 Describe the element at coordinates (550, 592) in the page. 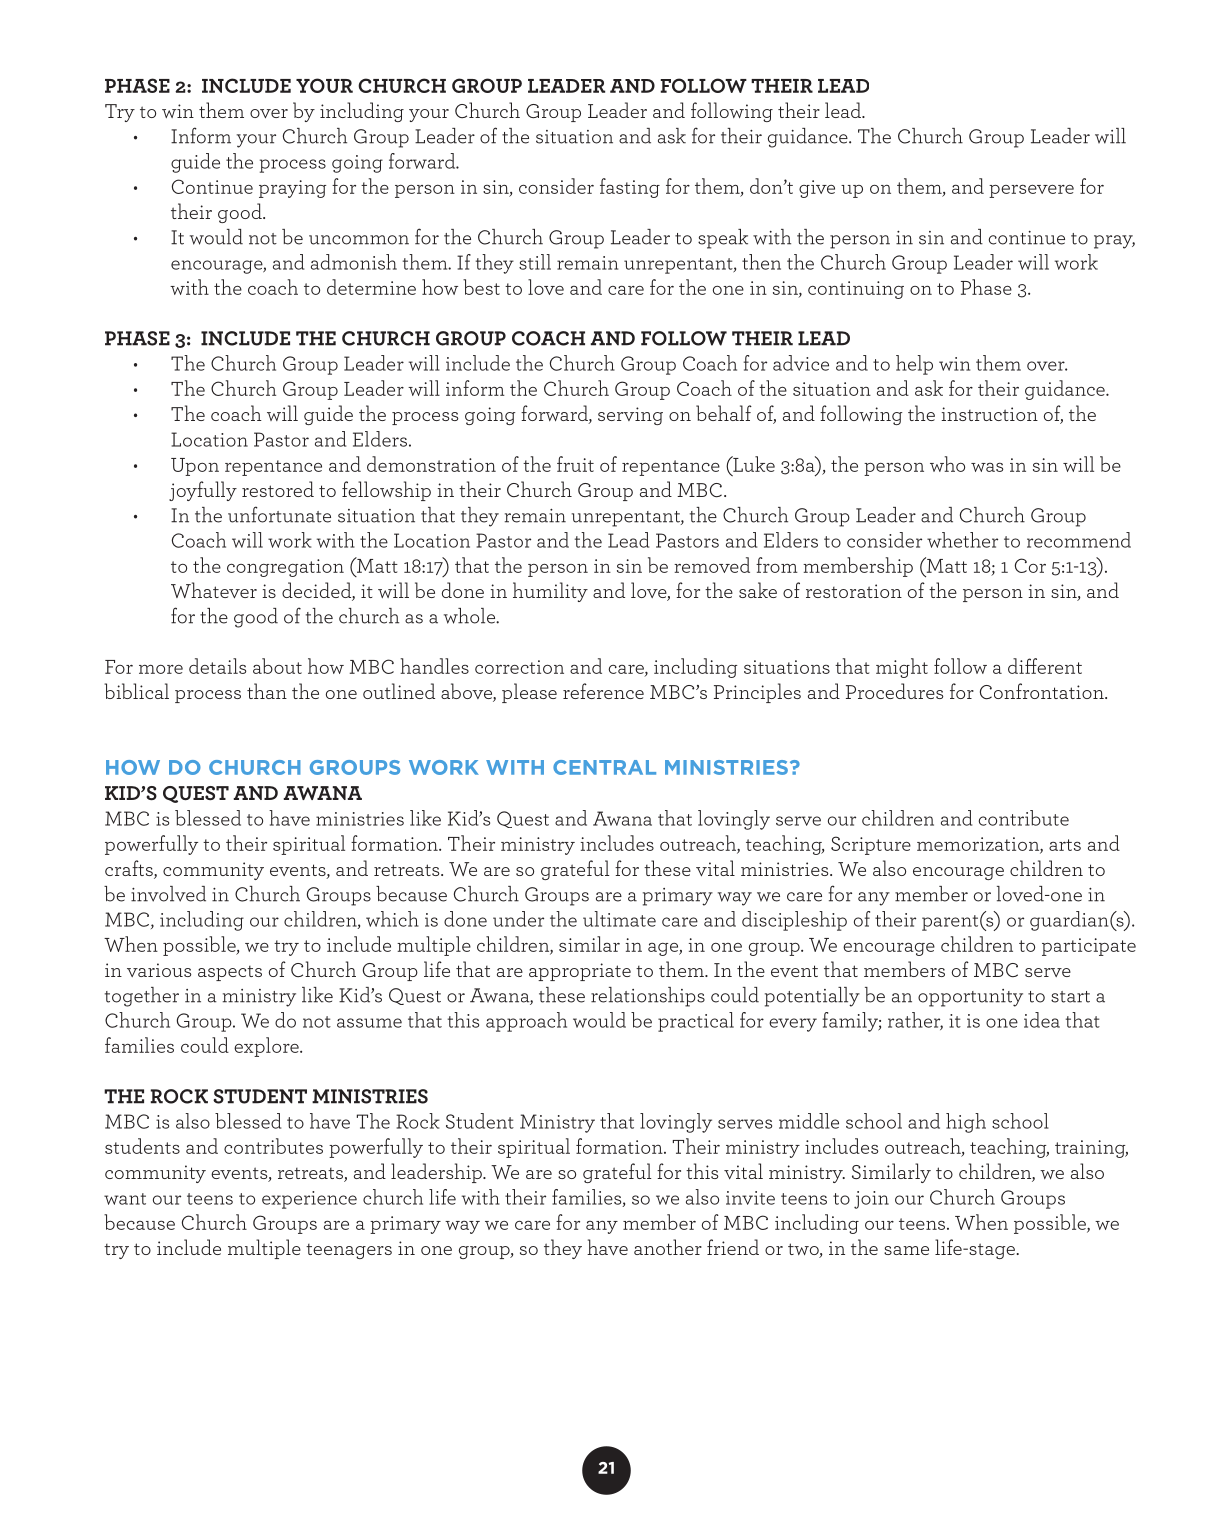

I see `humility` at that location.
